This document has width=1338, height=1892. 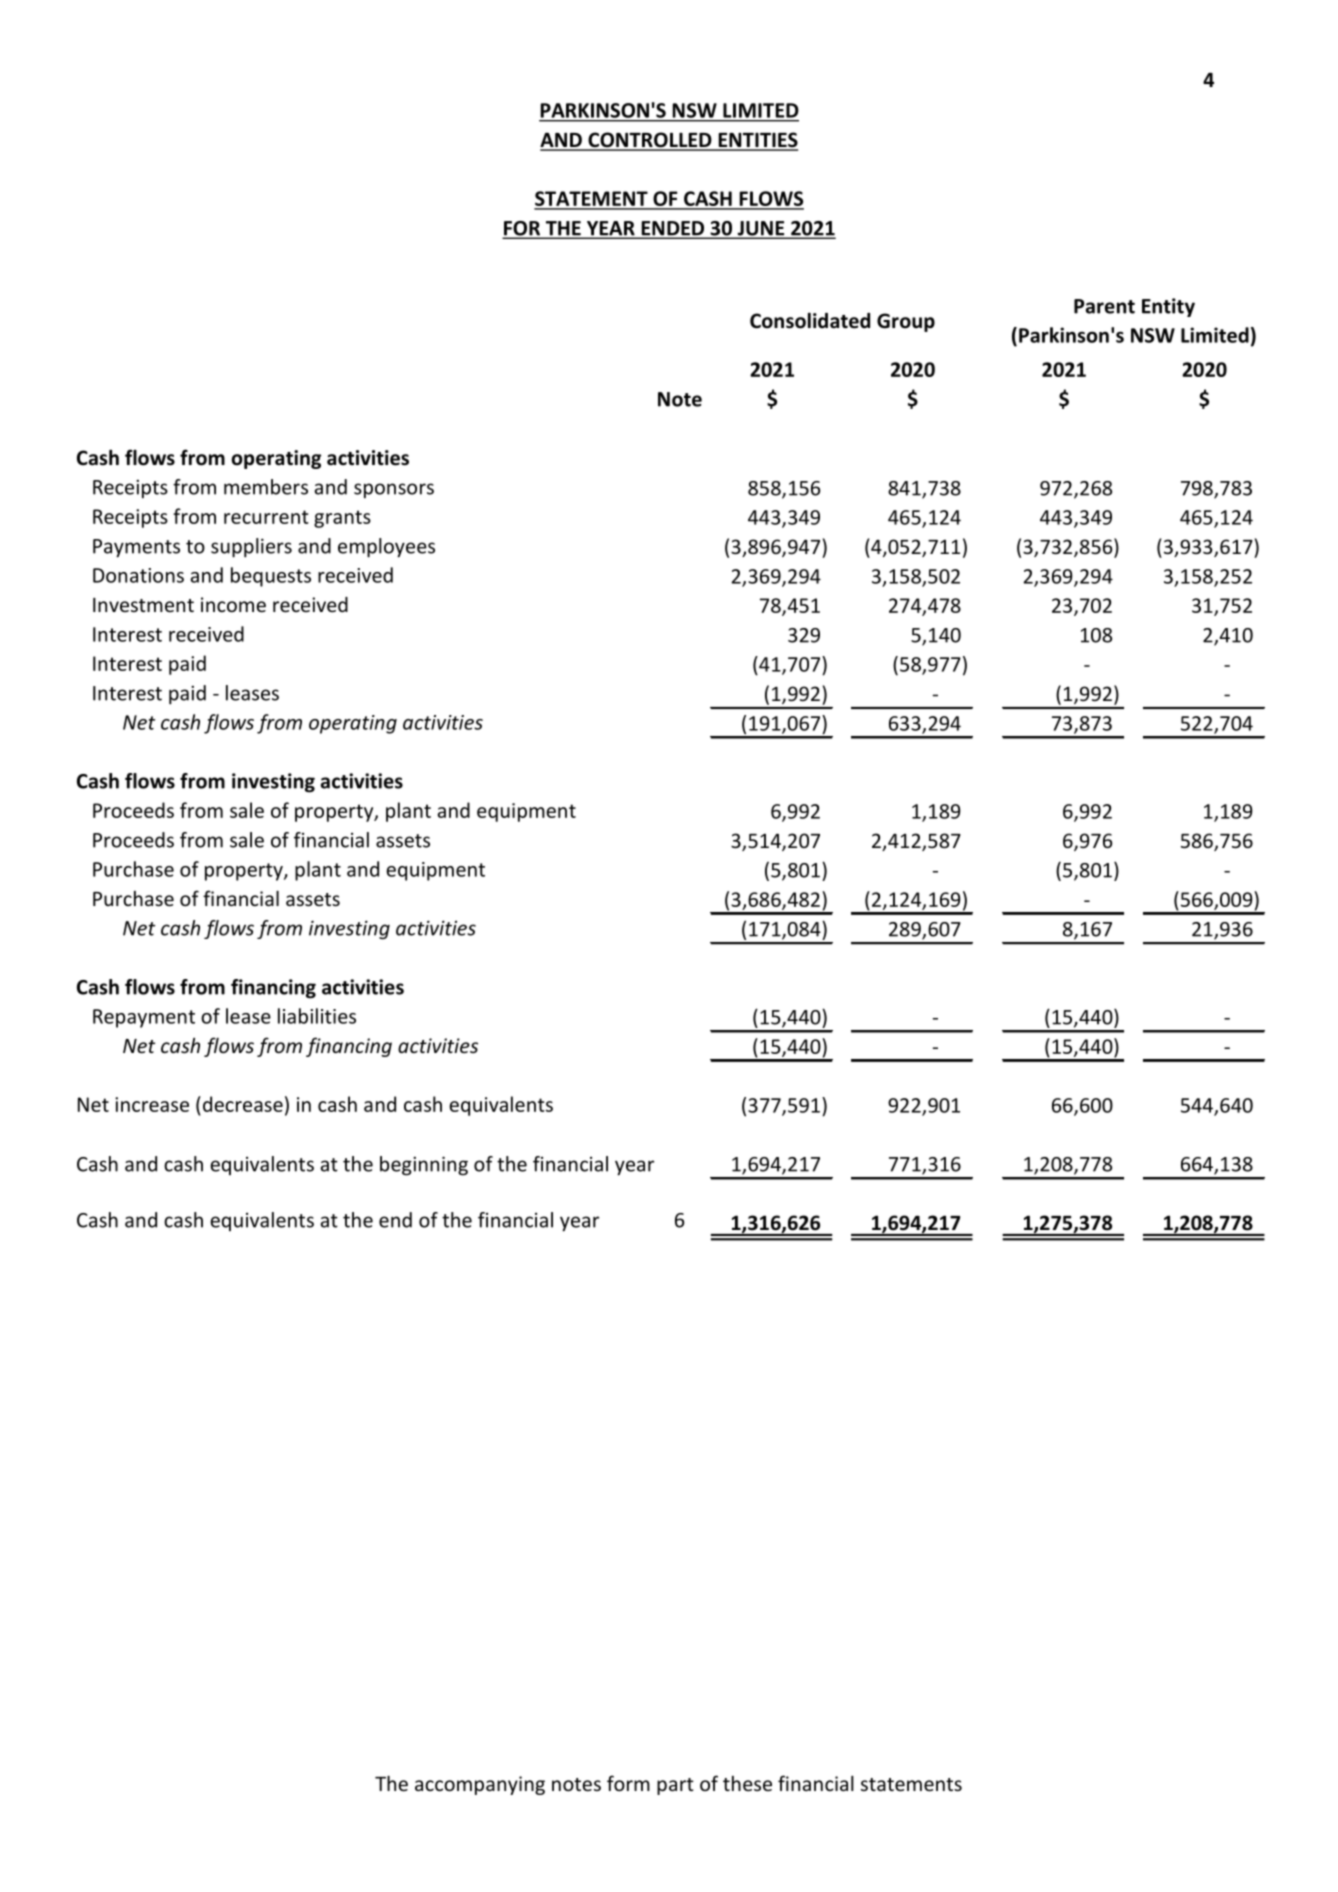 What do you see at coordinates (673, 229) in the document?
I see `ENDED` at bounding box center [673, 229].
